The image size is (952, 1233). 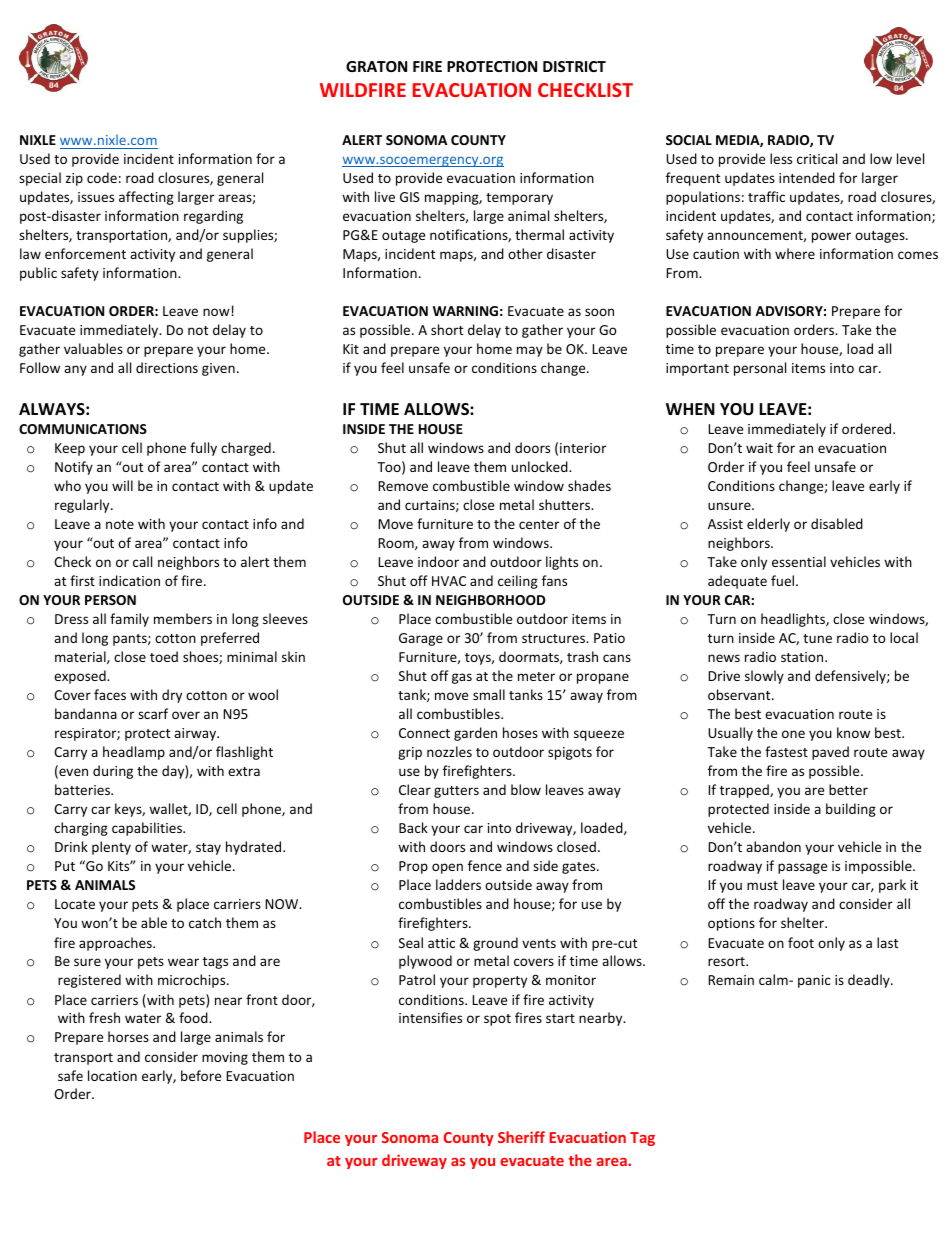 What do you see at coordinates (521, 1137) in the screenshot?
I see `Sheriff` at bounding box center [521, 1137].
